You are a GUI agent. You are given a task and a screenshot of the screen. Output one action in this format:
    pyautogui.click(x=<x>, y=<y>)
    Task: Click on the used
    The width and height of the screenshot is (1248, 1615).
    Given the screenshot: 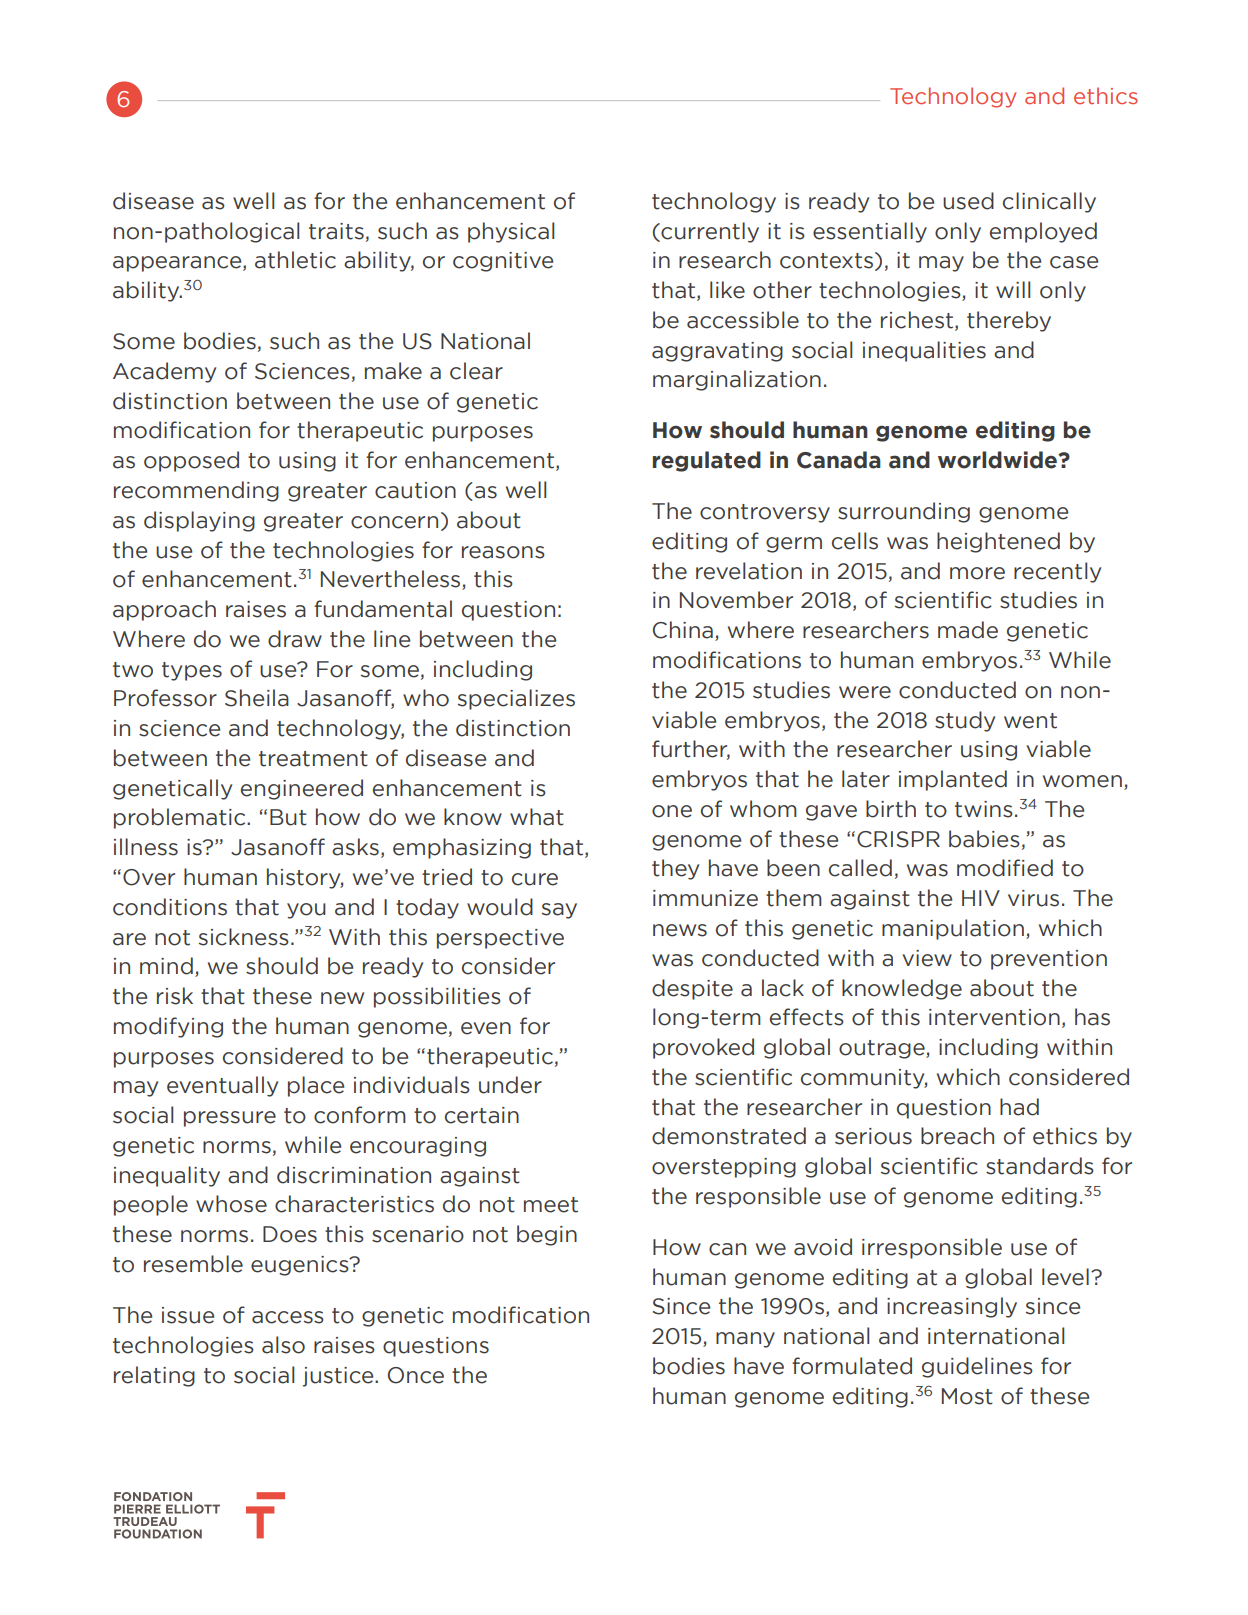 What is the action you would take?
    pyautogui.click(x=968, y=201)
